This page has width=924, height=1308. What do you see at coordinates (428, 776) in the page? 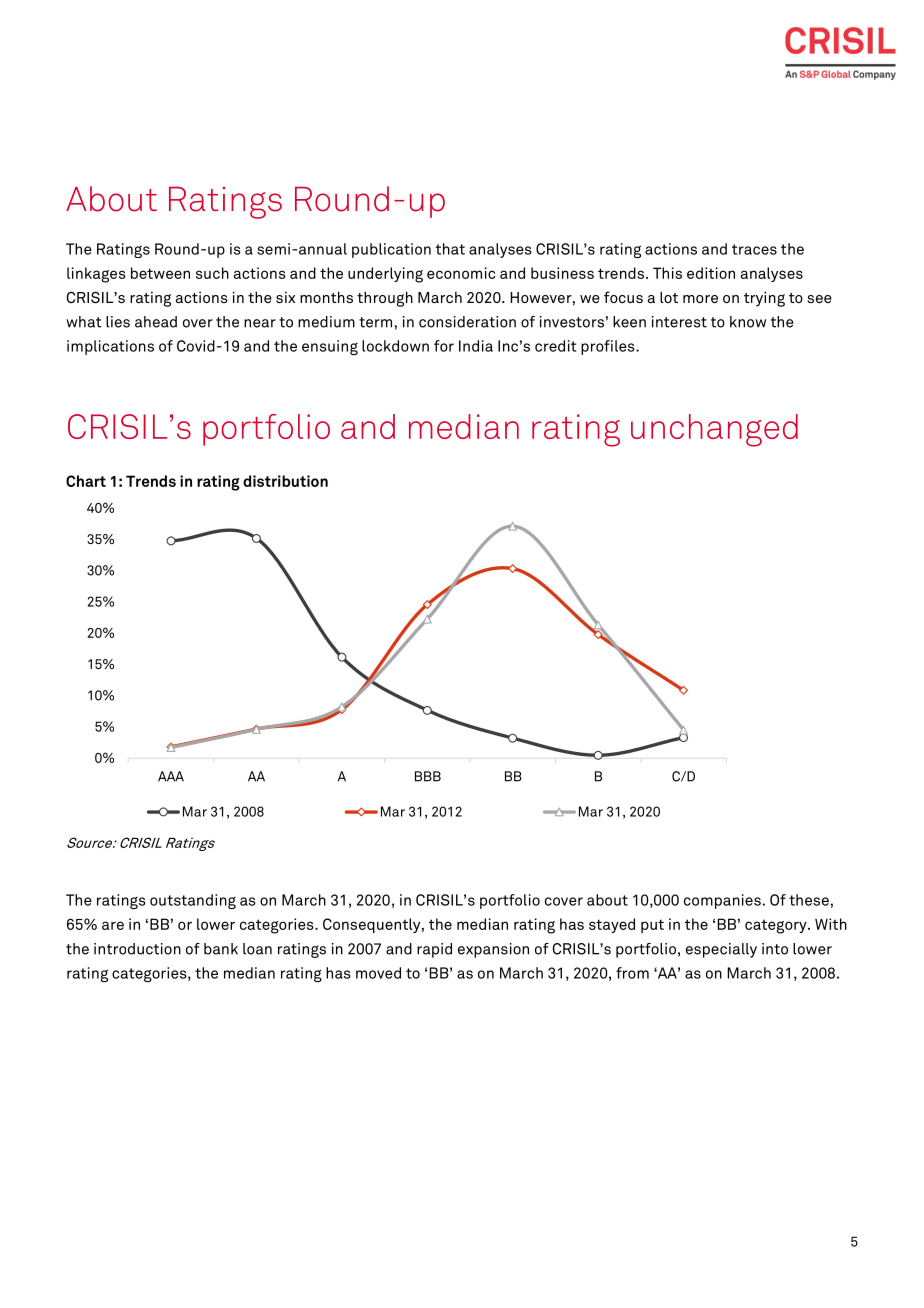
I see `BBB` at bounding box center [428, 776].
